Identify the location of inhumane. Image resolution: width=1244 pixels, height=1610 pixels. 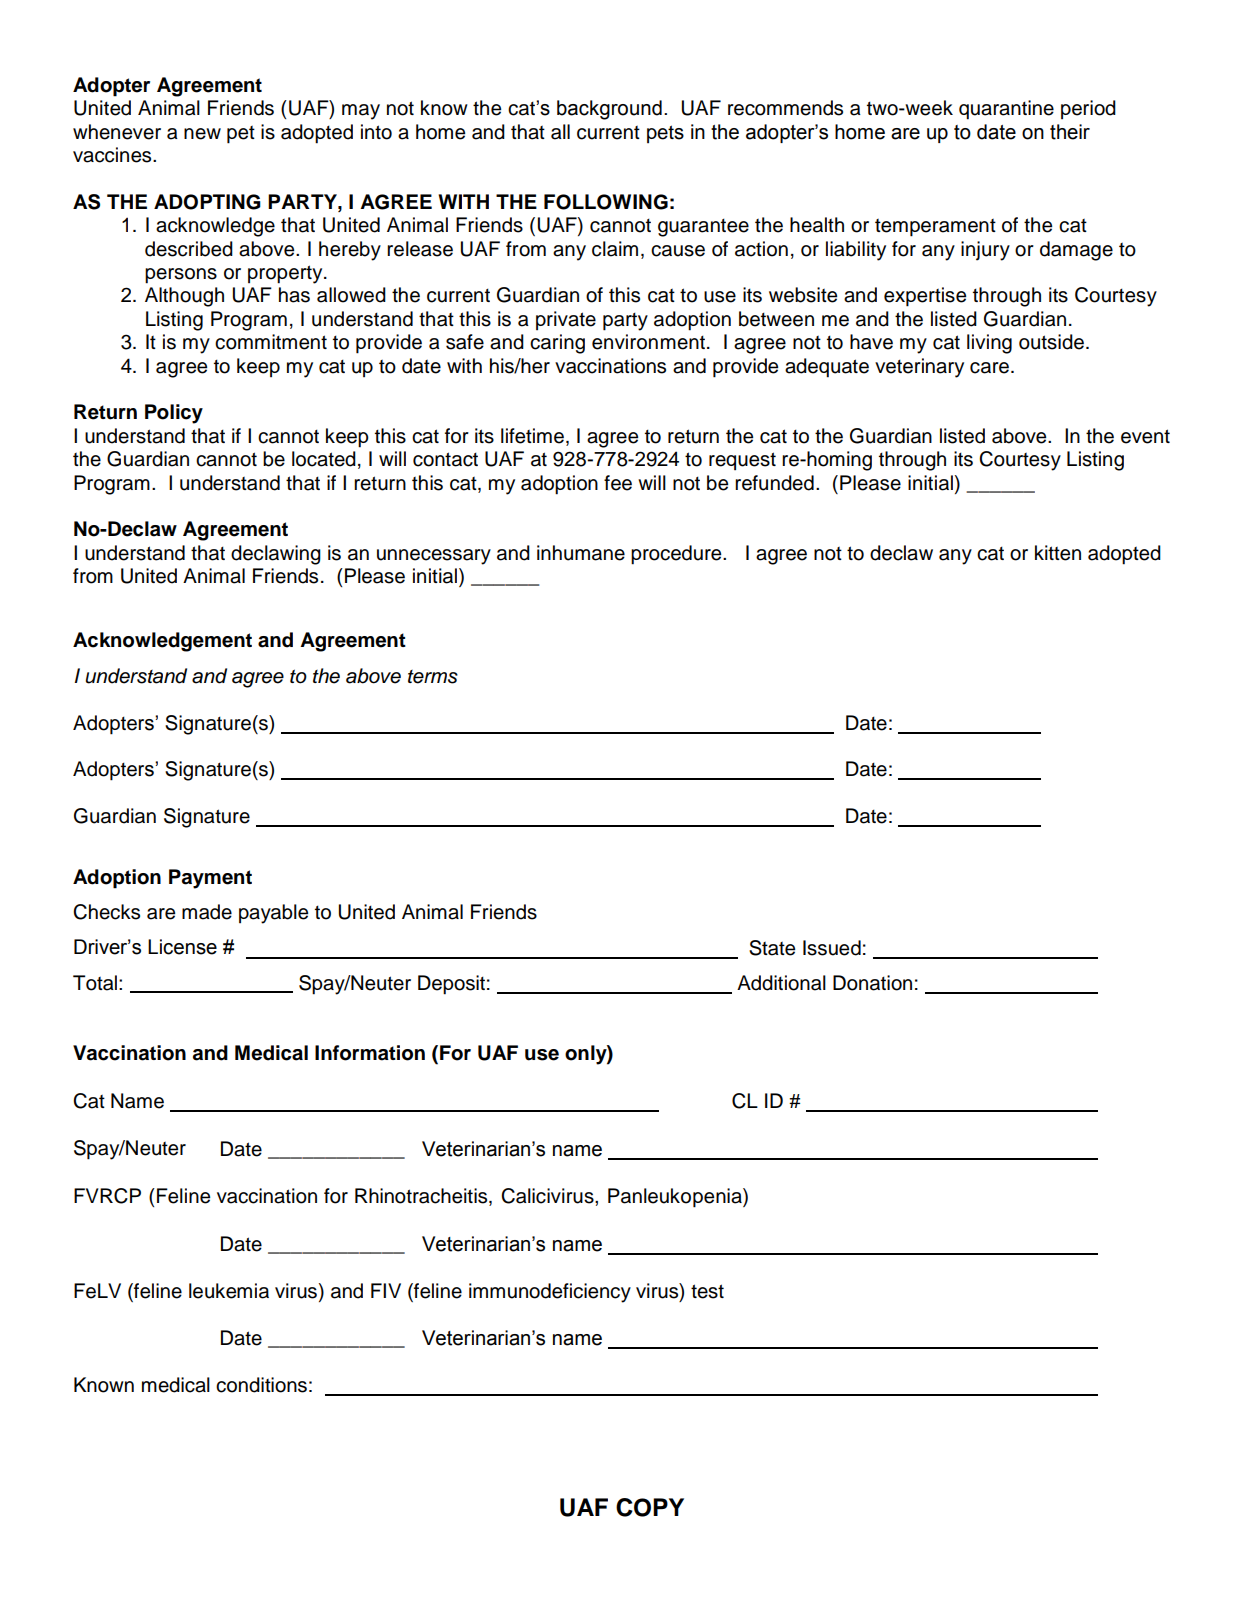
(581, 553).
